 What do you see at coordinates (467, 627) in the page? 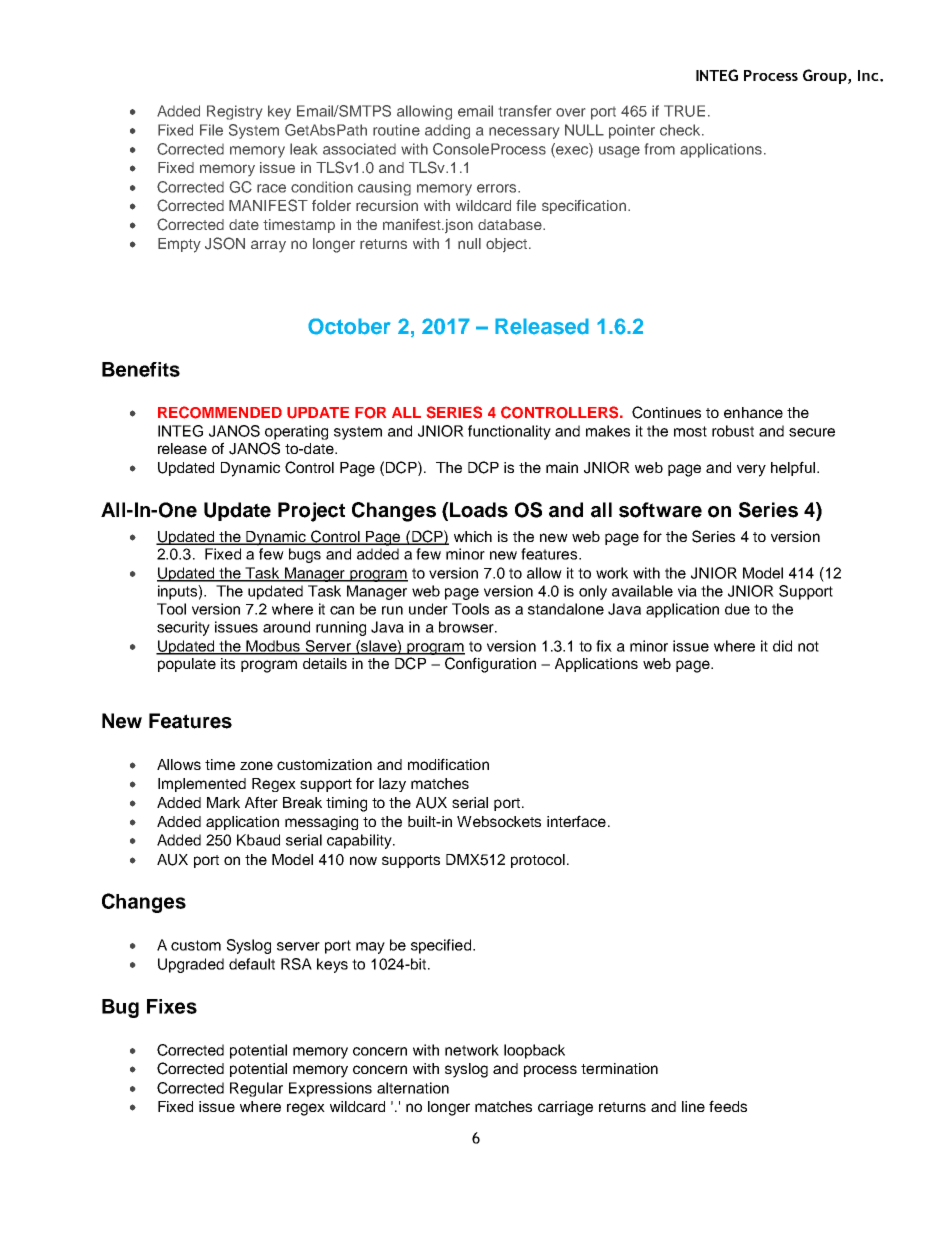
I see `browser` at bounding box center [467, 627].
